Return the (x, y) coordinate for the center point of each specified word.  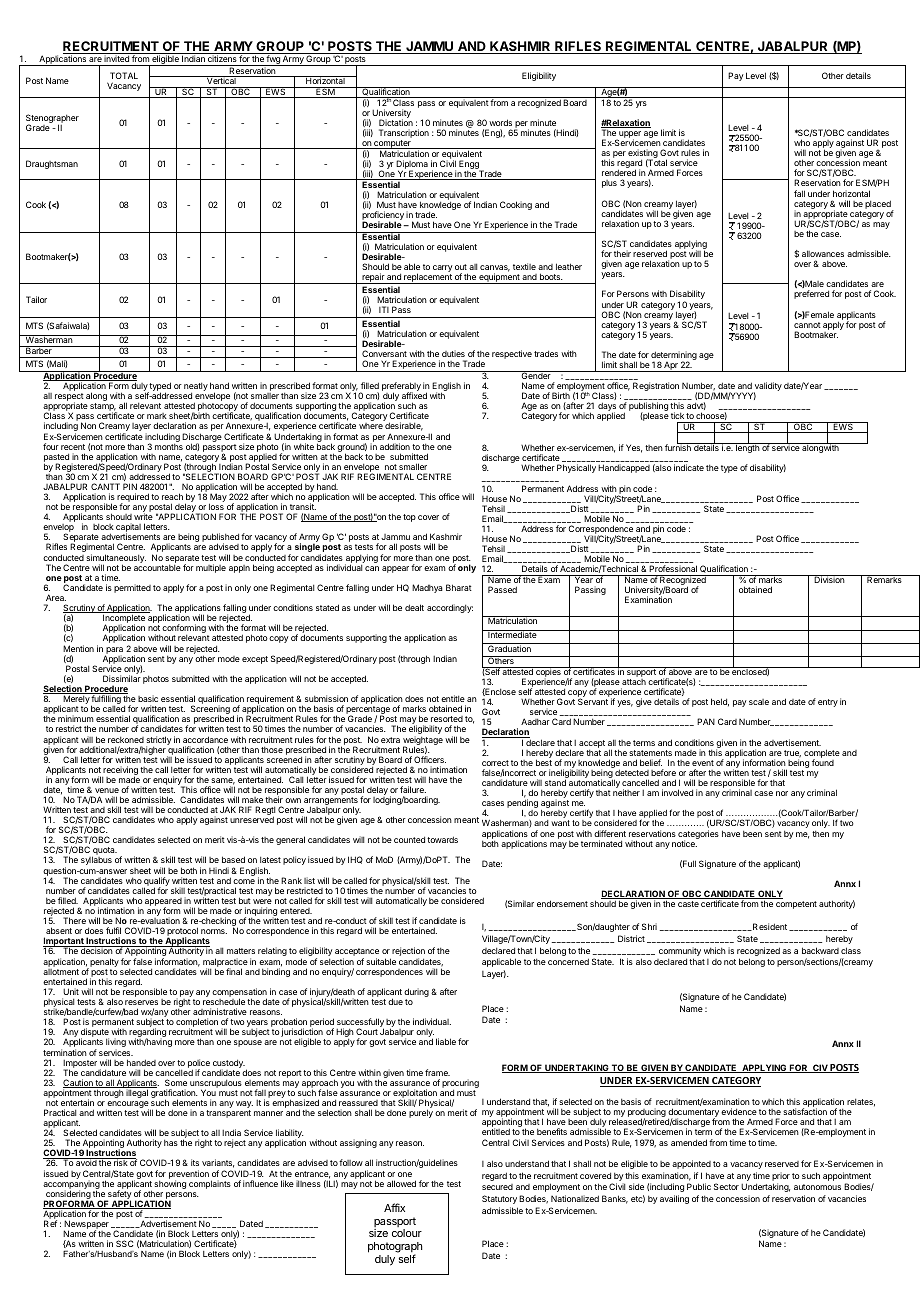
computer (392, 145)
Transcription (404, 135)
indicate (689, 467)
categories (698, 835)
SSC (124, 1243)
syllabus (96, 860)
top (409, 518)
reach (172, 496)
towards (442, 839)
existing (643, 155)
